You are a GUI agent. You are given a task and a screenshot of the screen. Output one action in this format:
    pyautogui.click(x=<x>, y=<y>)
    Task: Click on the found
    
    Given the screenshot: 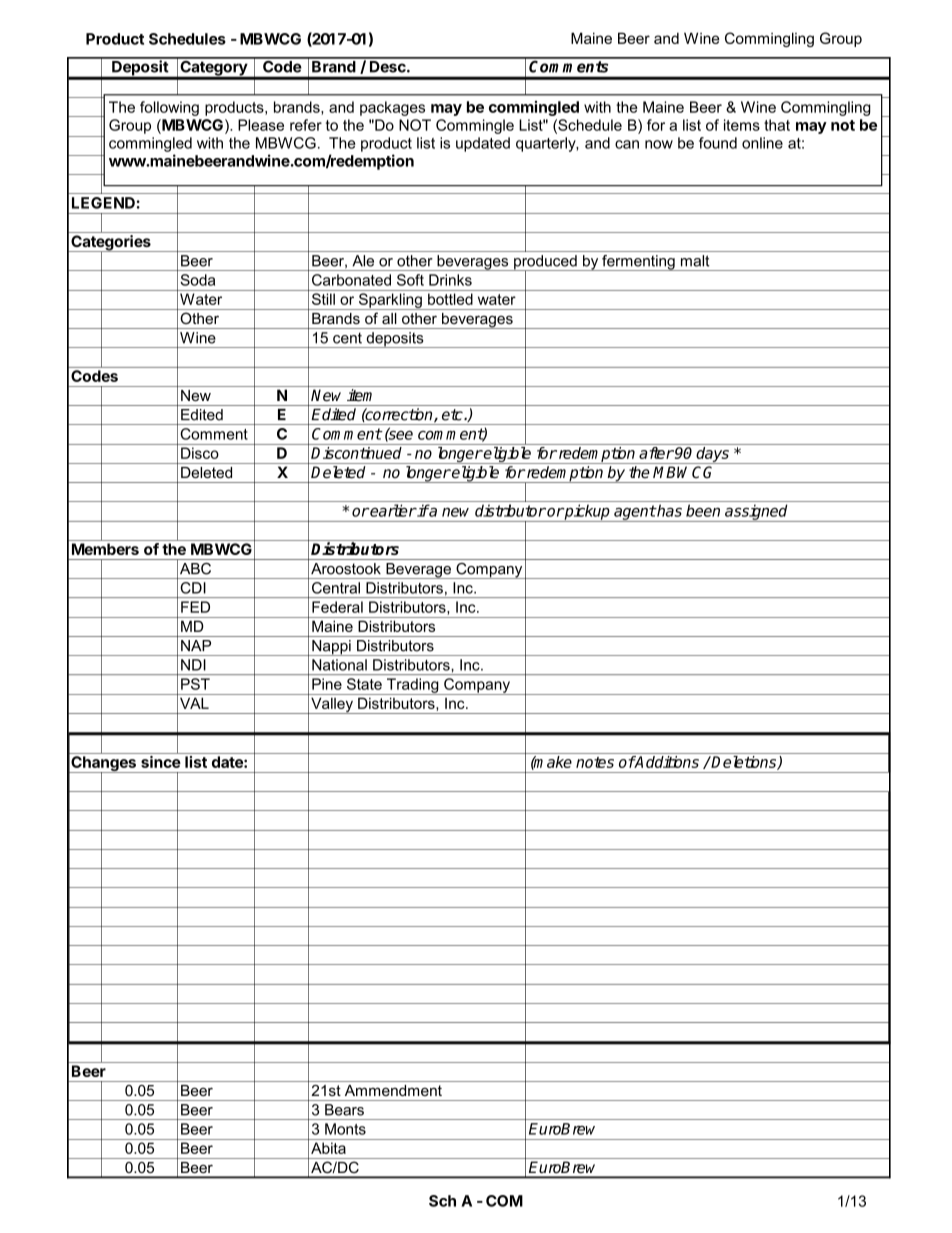 What is the action you would take?
    pyautogui.click(x=718, y=143)
